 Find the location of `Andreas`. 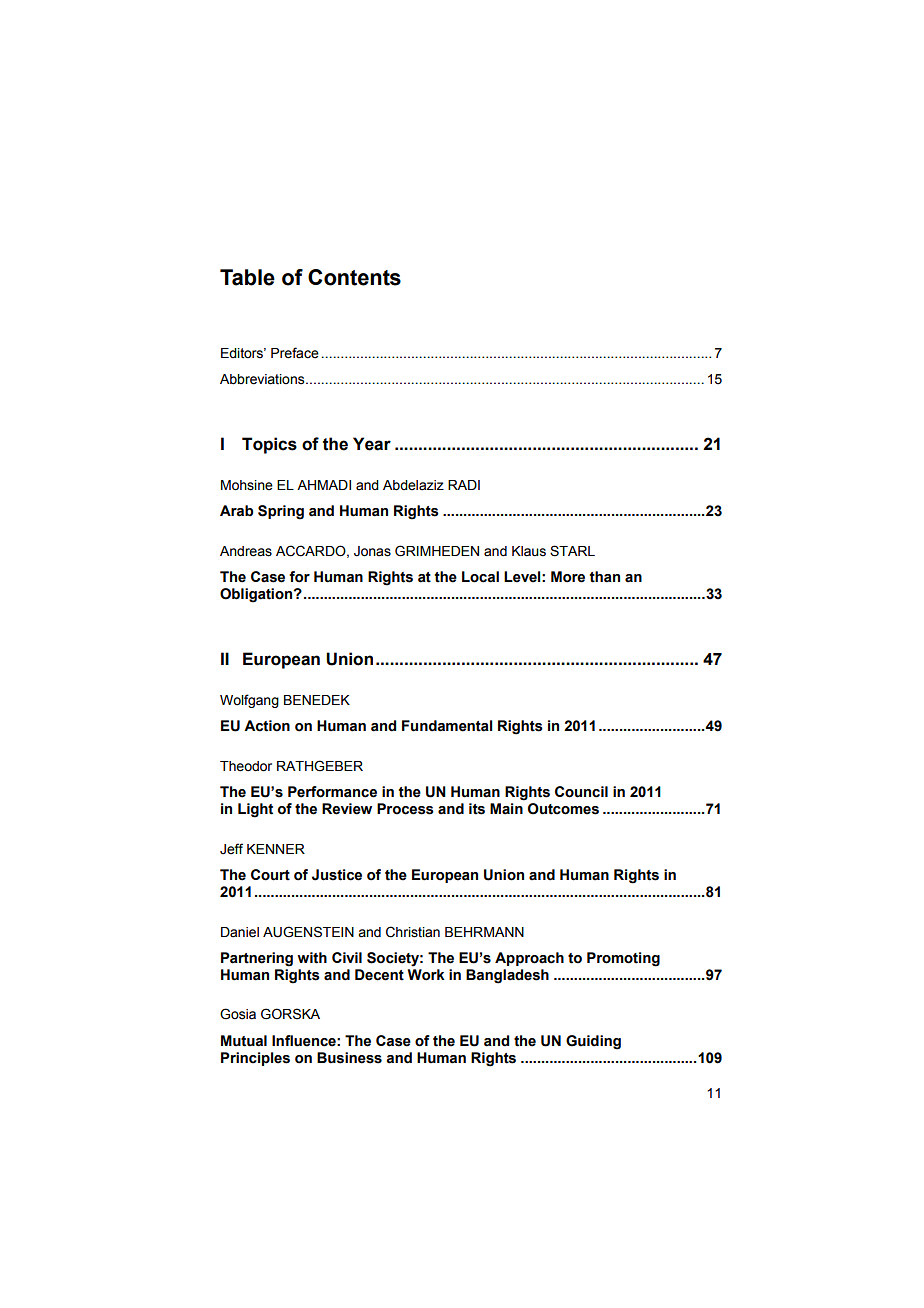

Andreas is located at coordinates (246, 551).
